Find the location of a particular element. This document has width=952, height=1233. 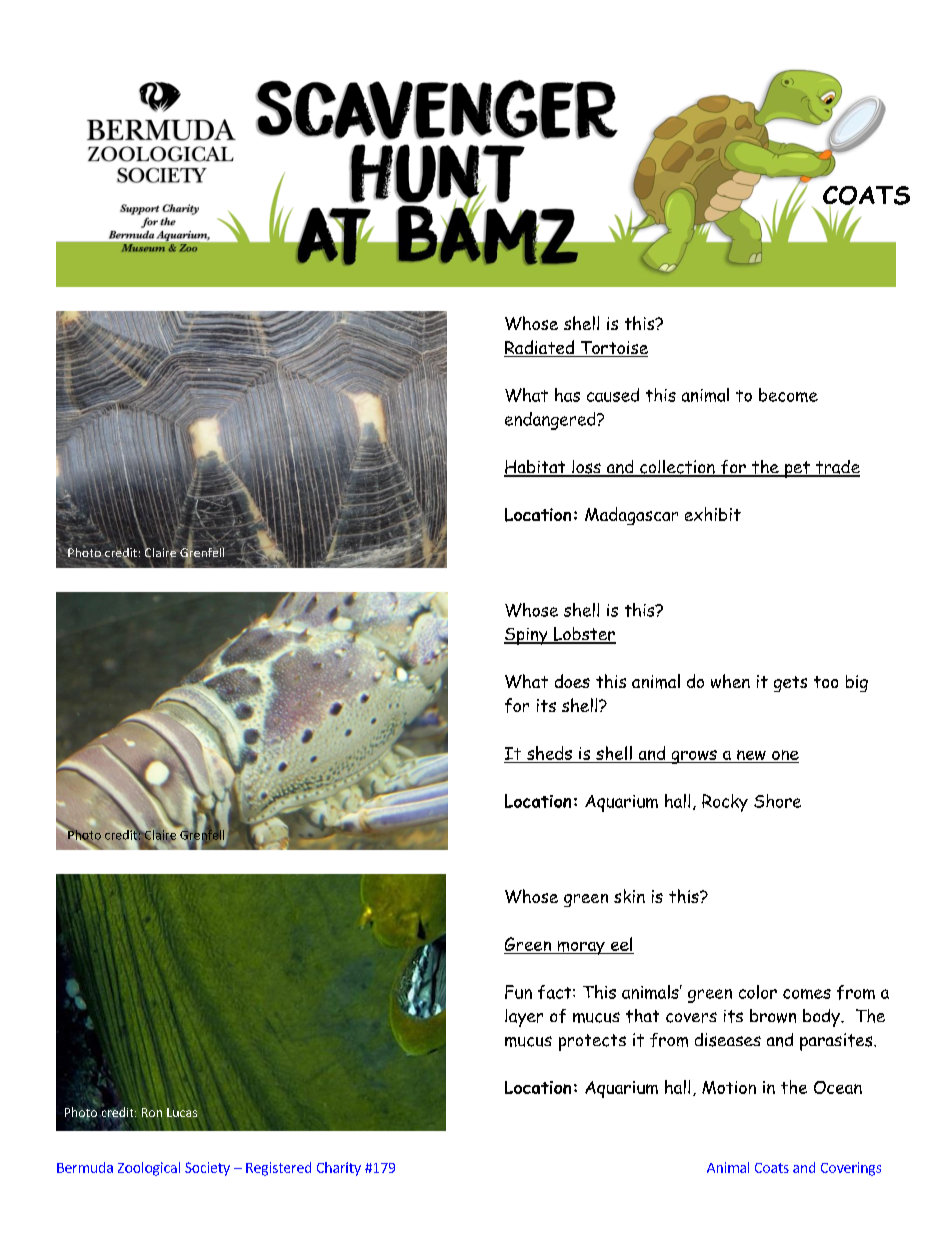

Zoological is located at coordinates (149, 1169).
